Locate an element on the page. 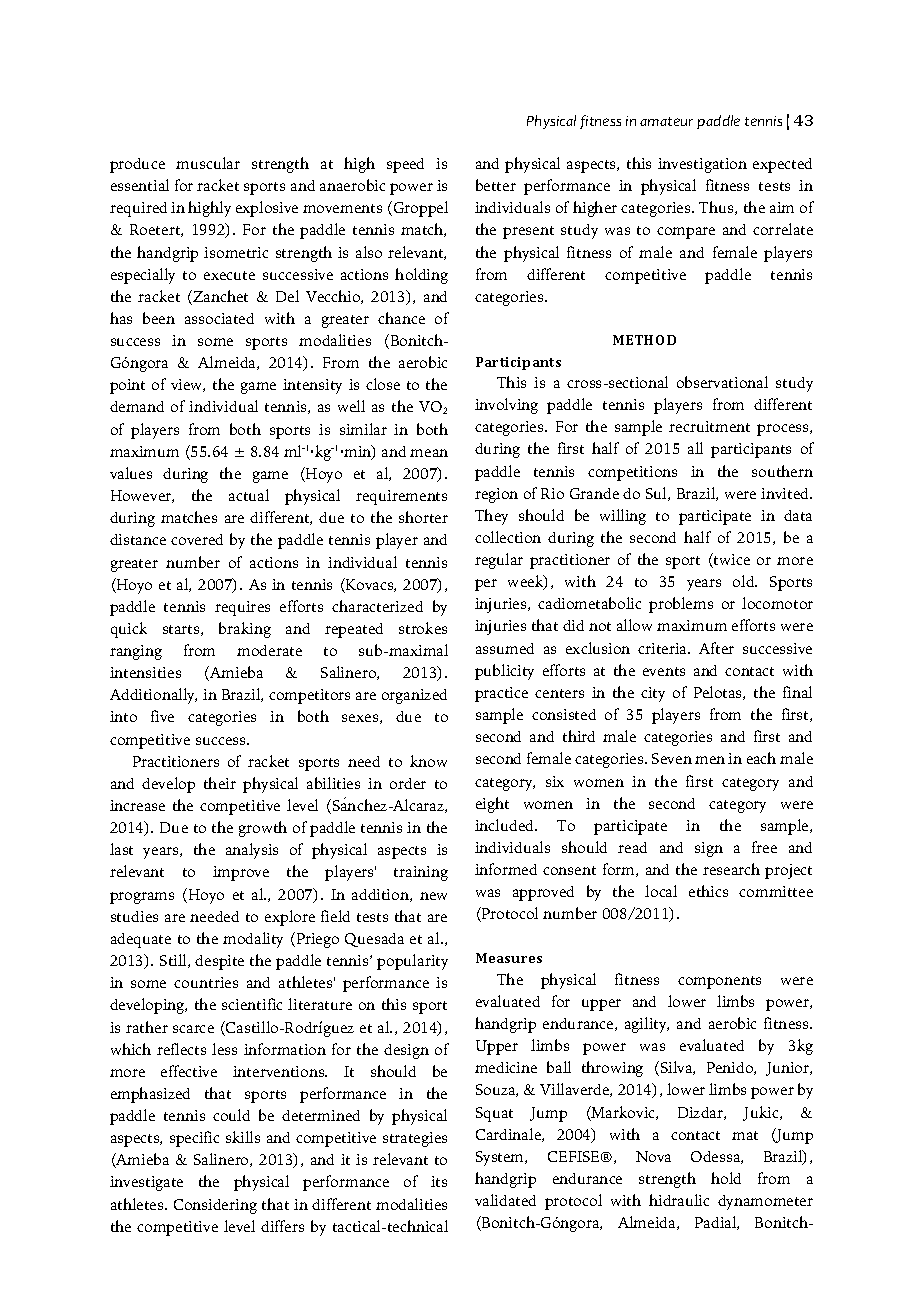 The height and width of the document is (1308, 924). investigation is located at coordinates (702, 165).
